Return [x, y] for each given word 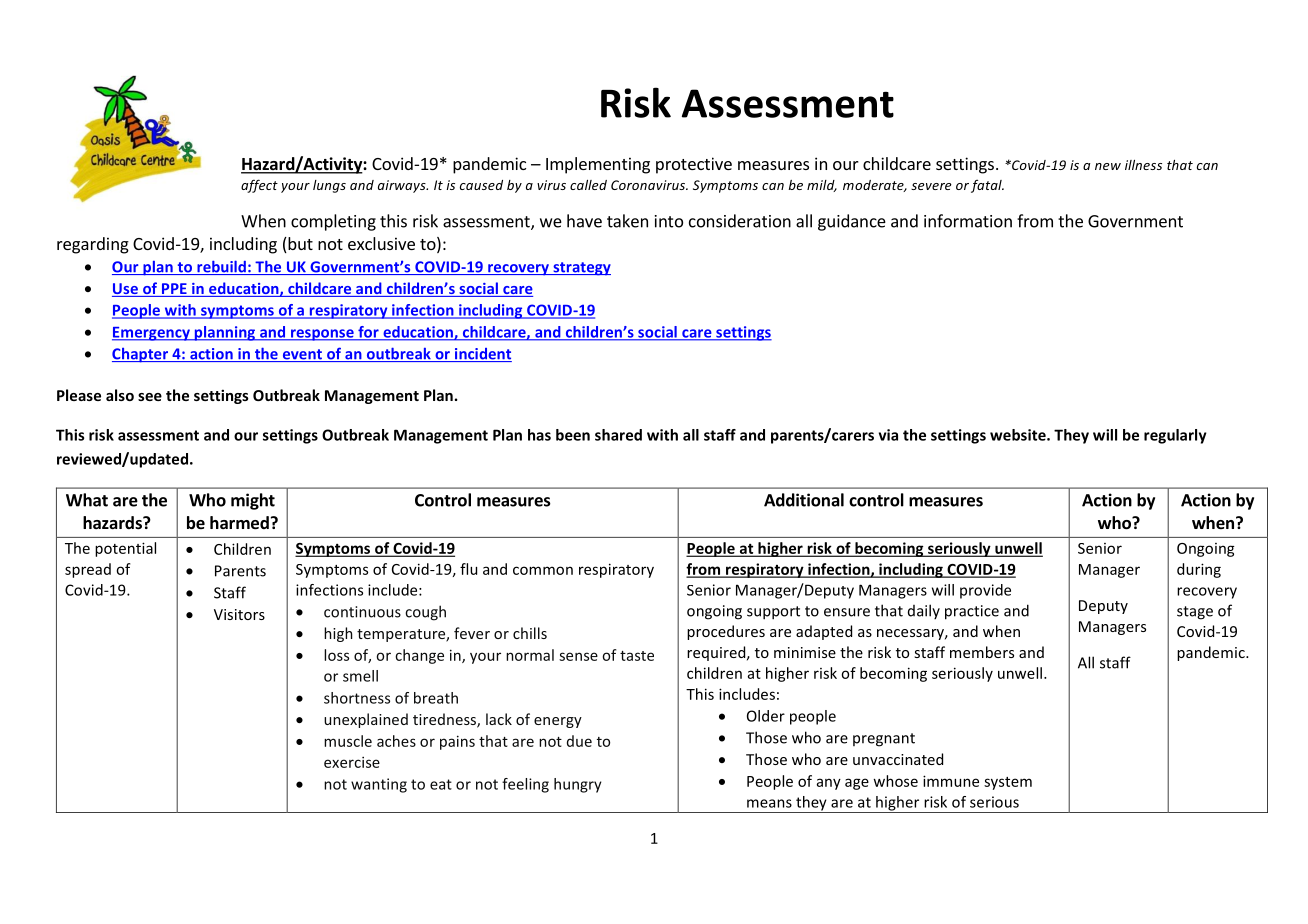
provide [985, 591]
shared [618, 435]
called [588, 185]
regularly [1175, 436]
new [1108, 166]
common [543, 570]
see [150, 397]
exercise [352, 762]
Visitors [239, 614]
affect [259, 186]
